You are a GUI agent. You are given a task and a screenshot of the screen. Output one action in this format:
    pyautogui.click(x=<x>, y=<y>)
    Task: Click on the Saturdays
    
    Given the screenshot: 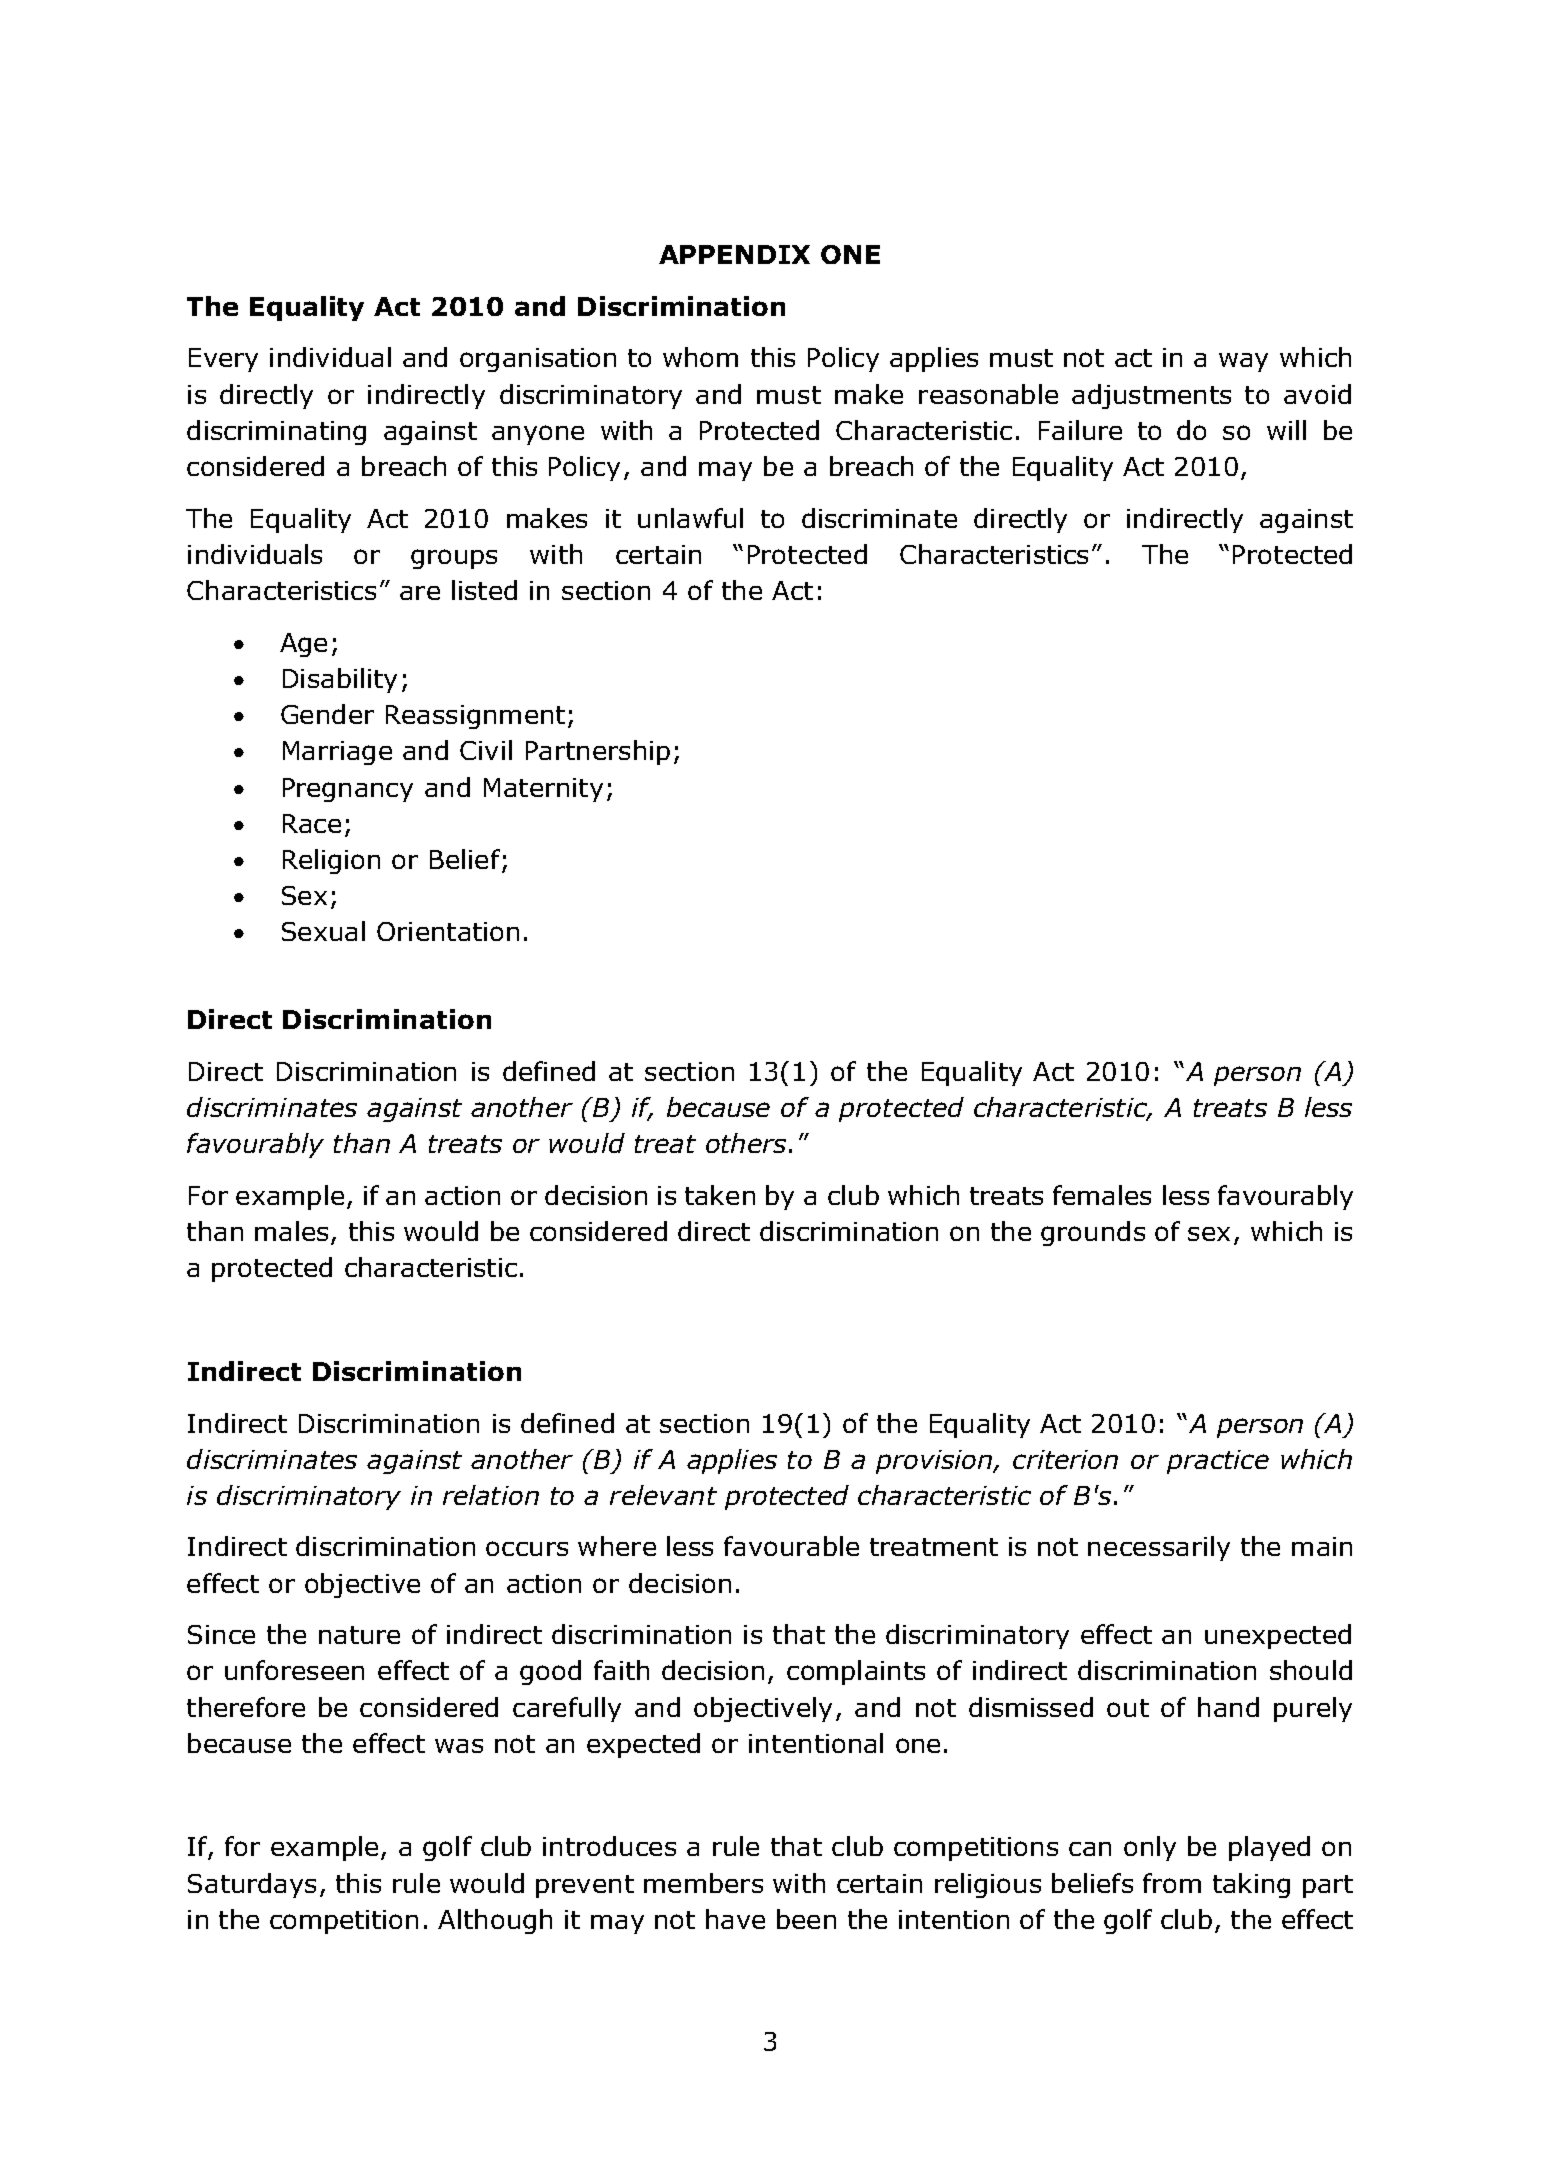 What is the action you would take?
    pyautogui.click(x=252, y=1885)
